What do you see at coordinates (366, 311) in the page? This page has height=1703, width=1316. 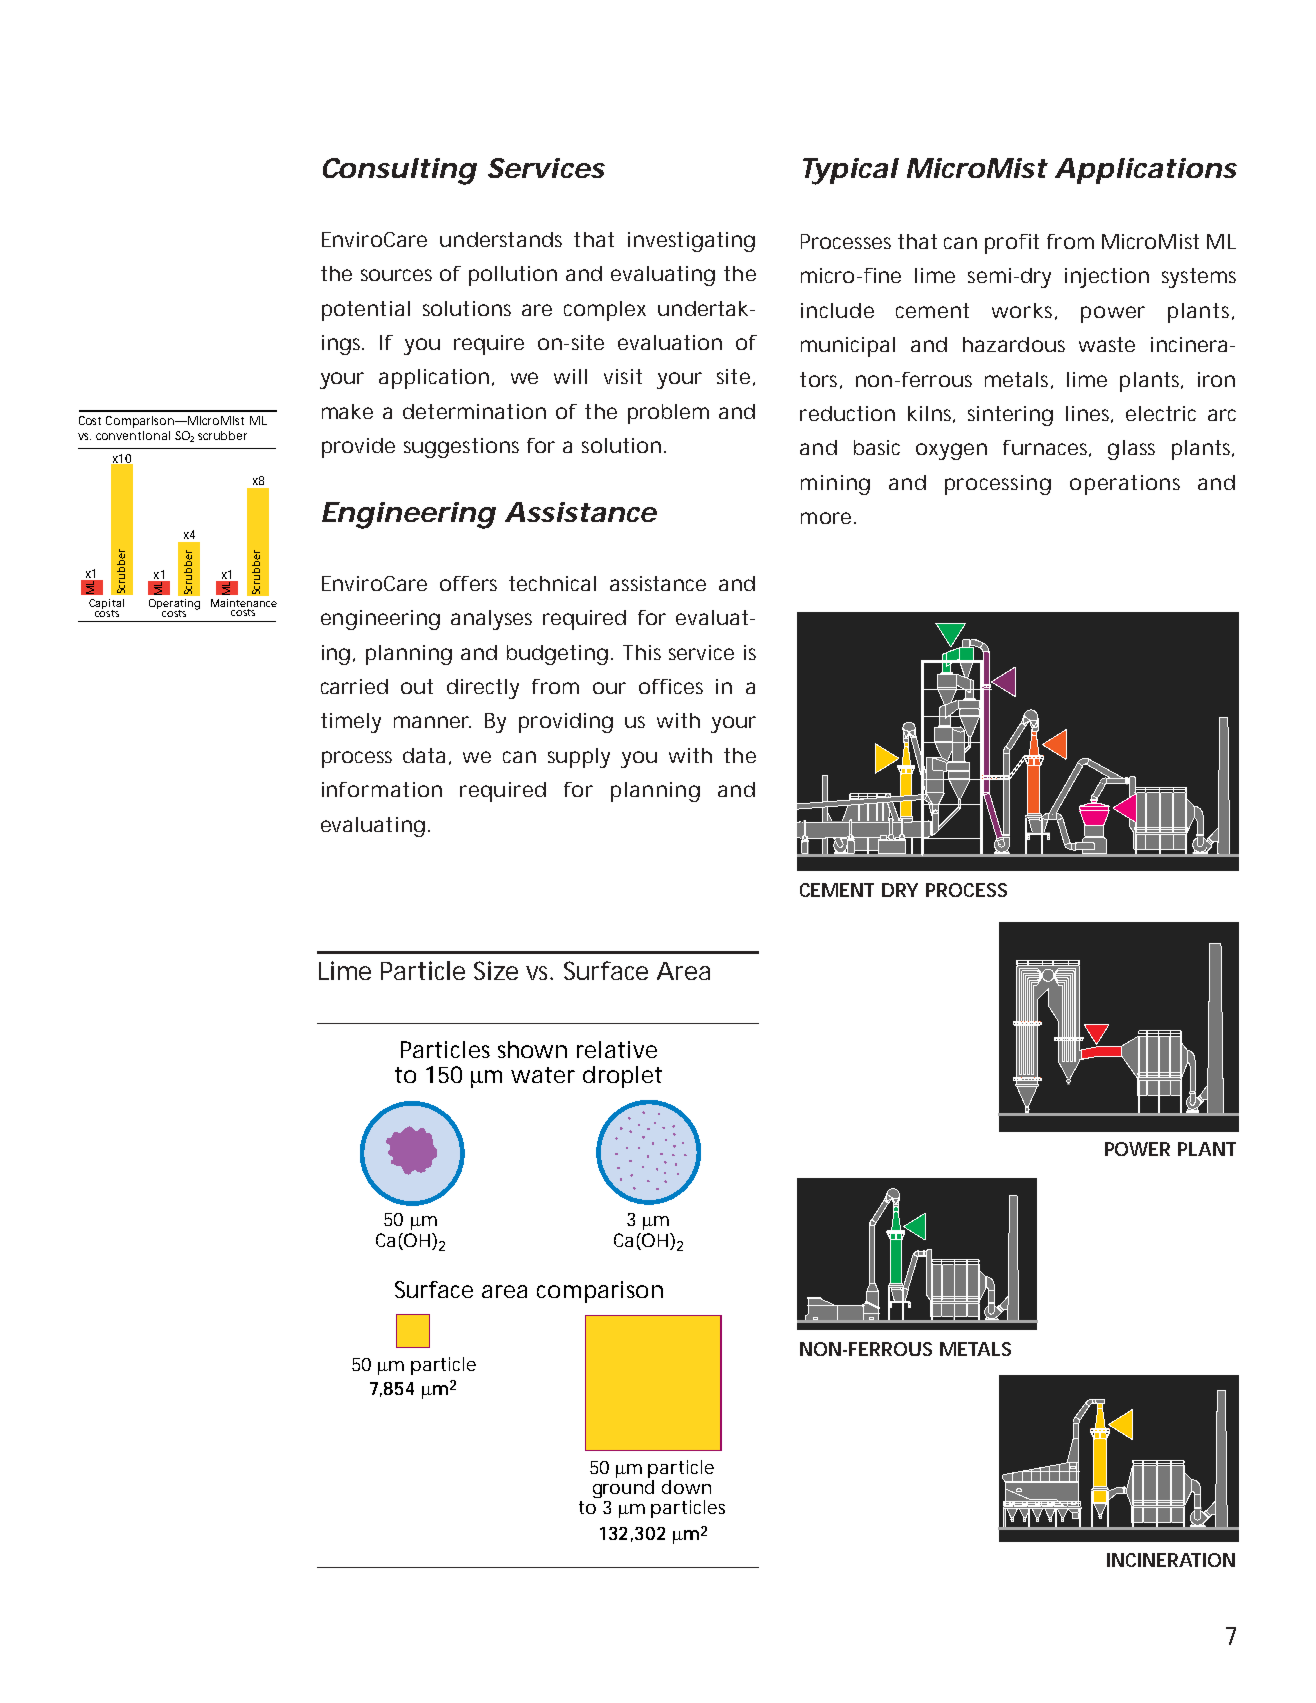 I see `potential` at bounding box center [366, 311].
